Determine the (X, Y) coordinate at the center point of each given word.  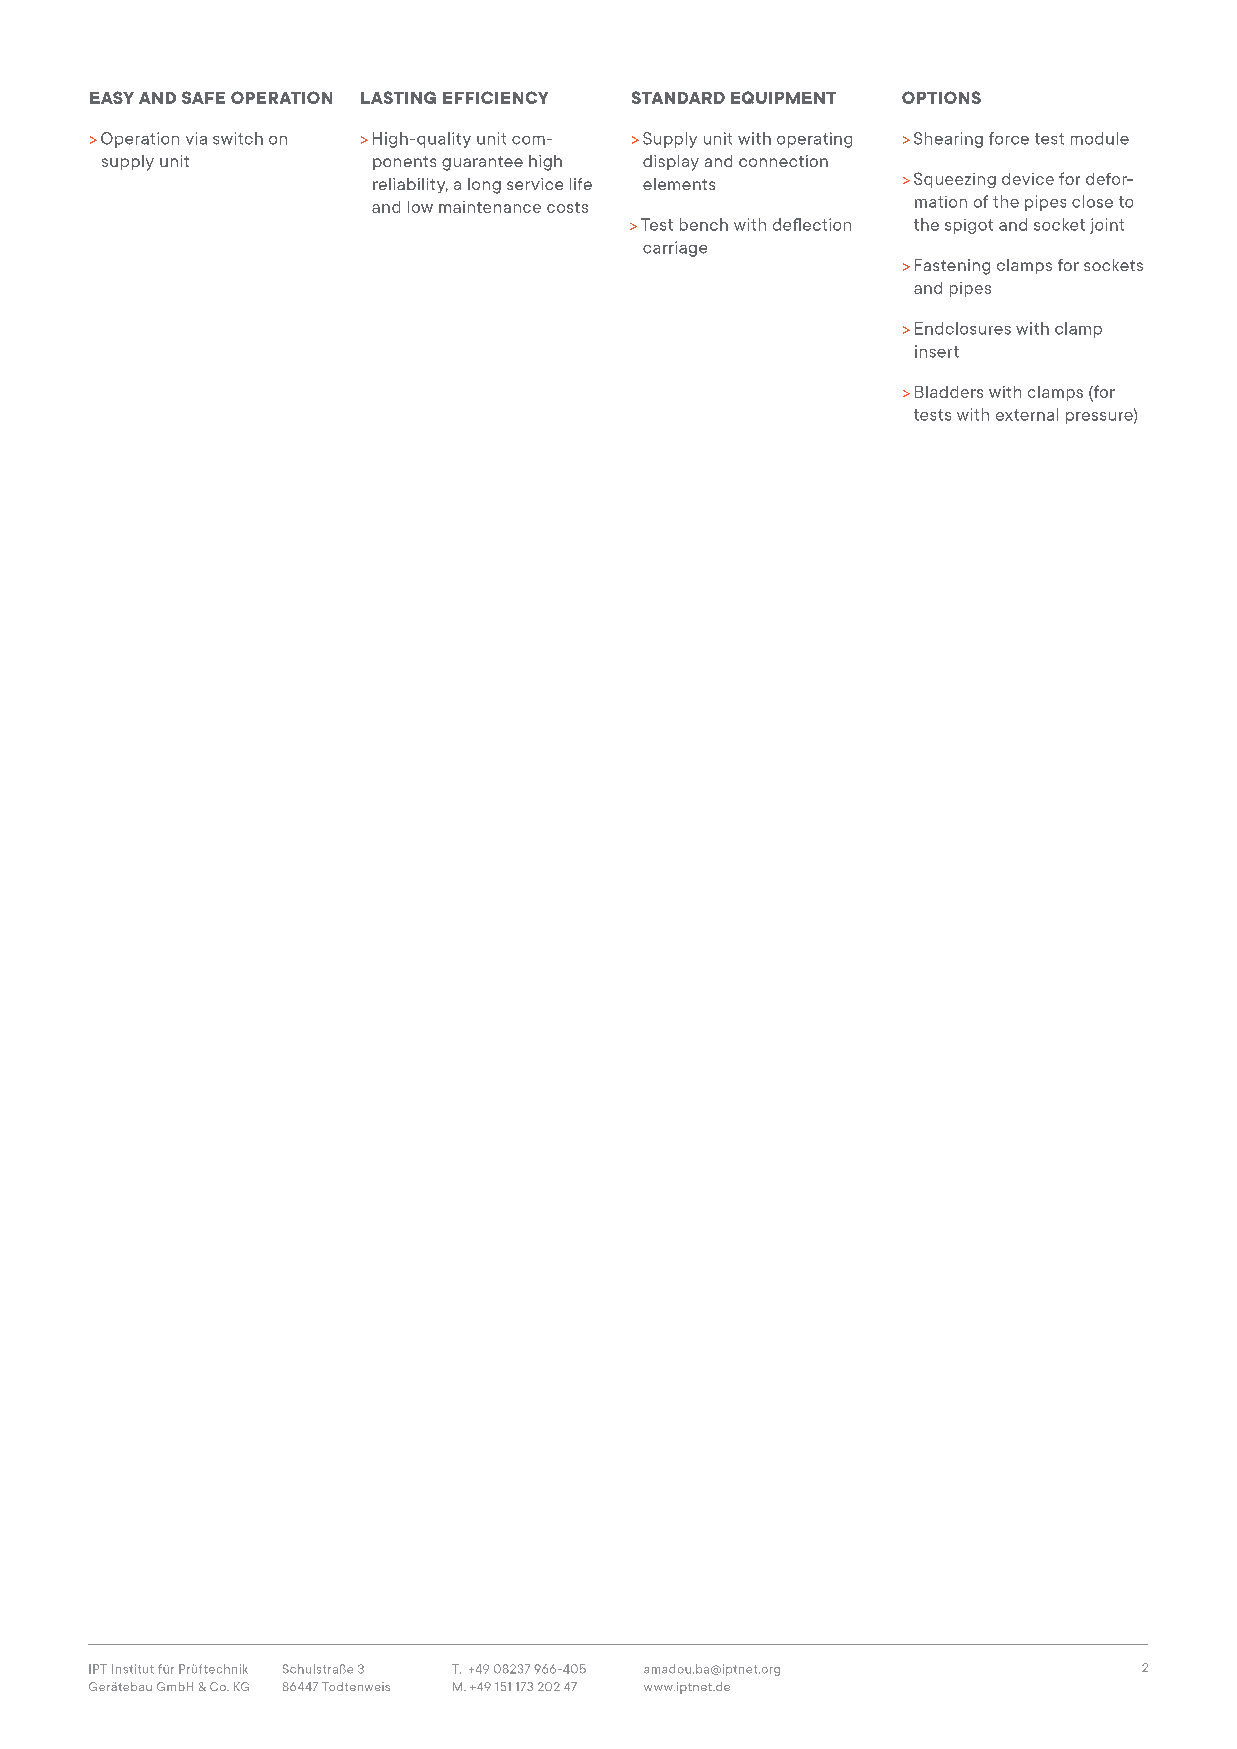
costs (567, 207)
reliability (410, 185)
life (581, 184)
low (420, 207)
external (1027, 414)
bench (704, 224)
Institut (133, 1669)
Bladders (949, 392)
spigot (969, 226)
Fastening (952, 267)
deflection (812, 224)
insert (937, 351)
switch (238, 138)
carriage (675, 249)
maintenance (490, 207)
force (1009, 138)
